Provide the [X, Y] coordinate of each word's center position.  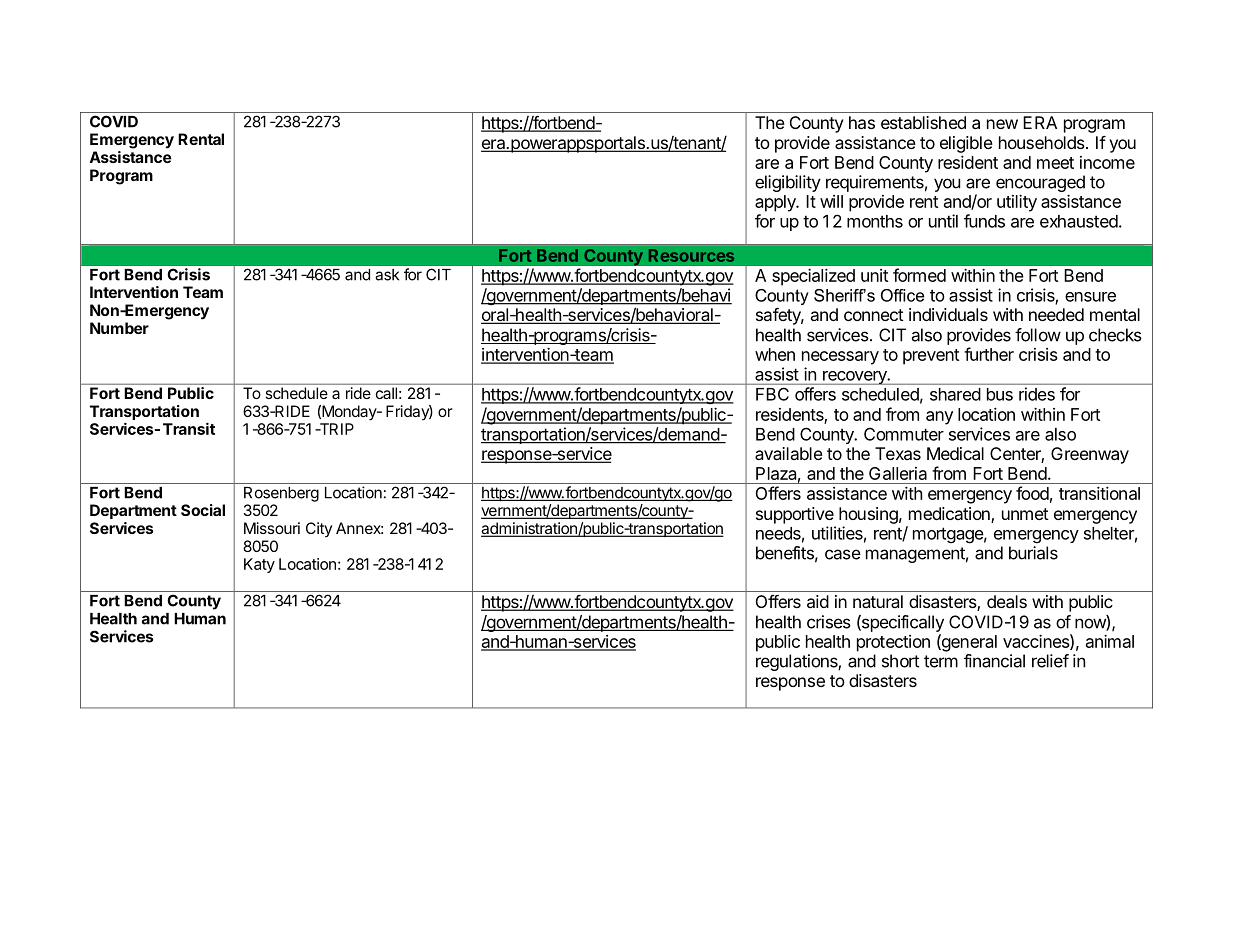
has [862, 122]
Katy [259, 565]
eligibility [788, 183]
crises [829, 622]
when [775, 354]
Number [119, 328]
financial [994, 661]
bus [1000, 394]
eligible [966, 144]
